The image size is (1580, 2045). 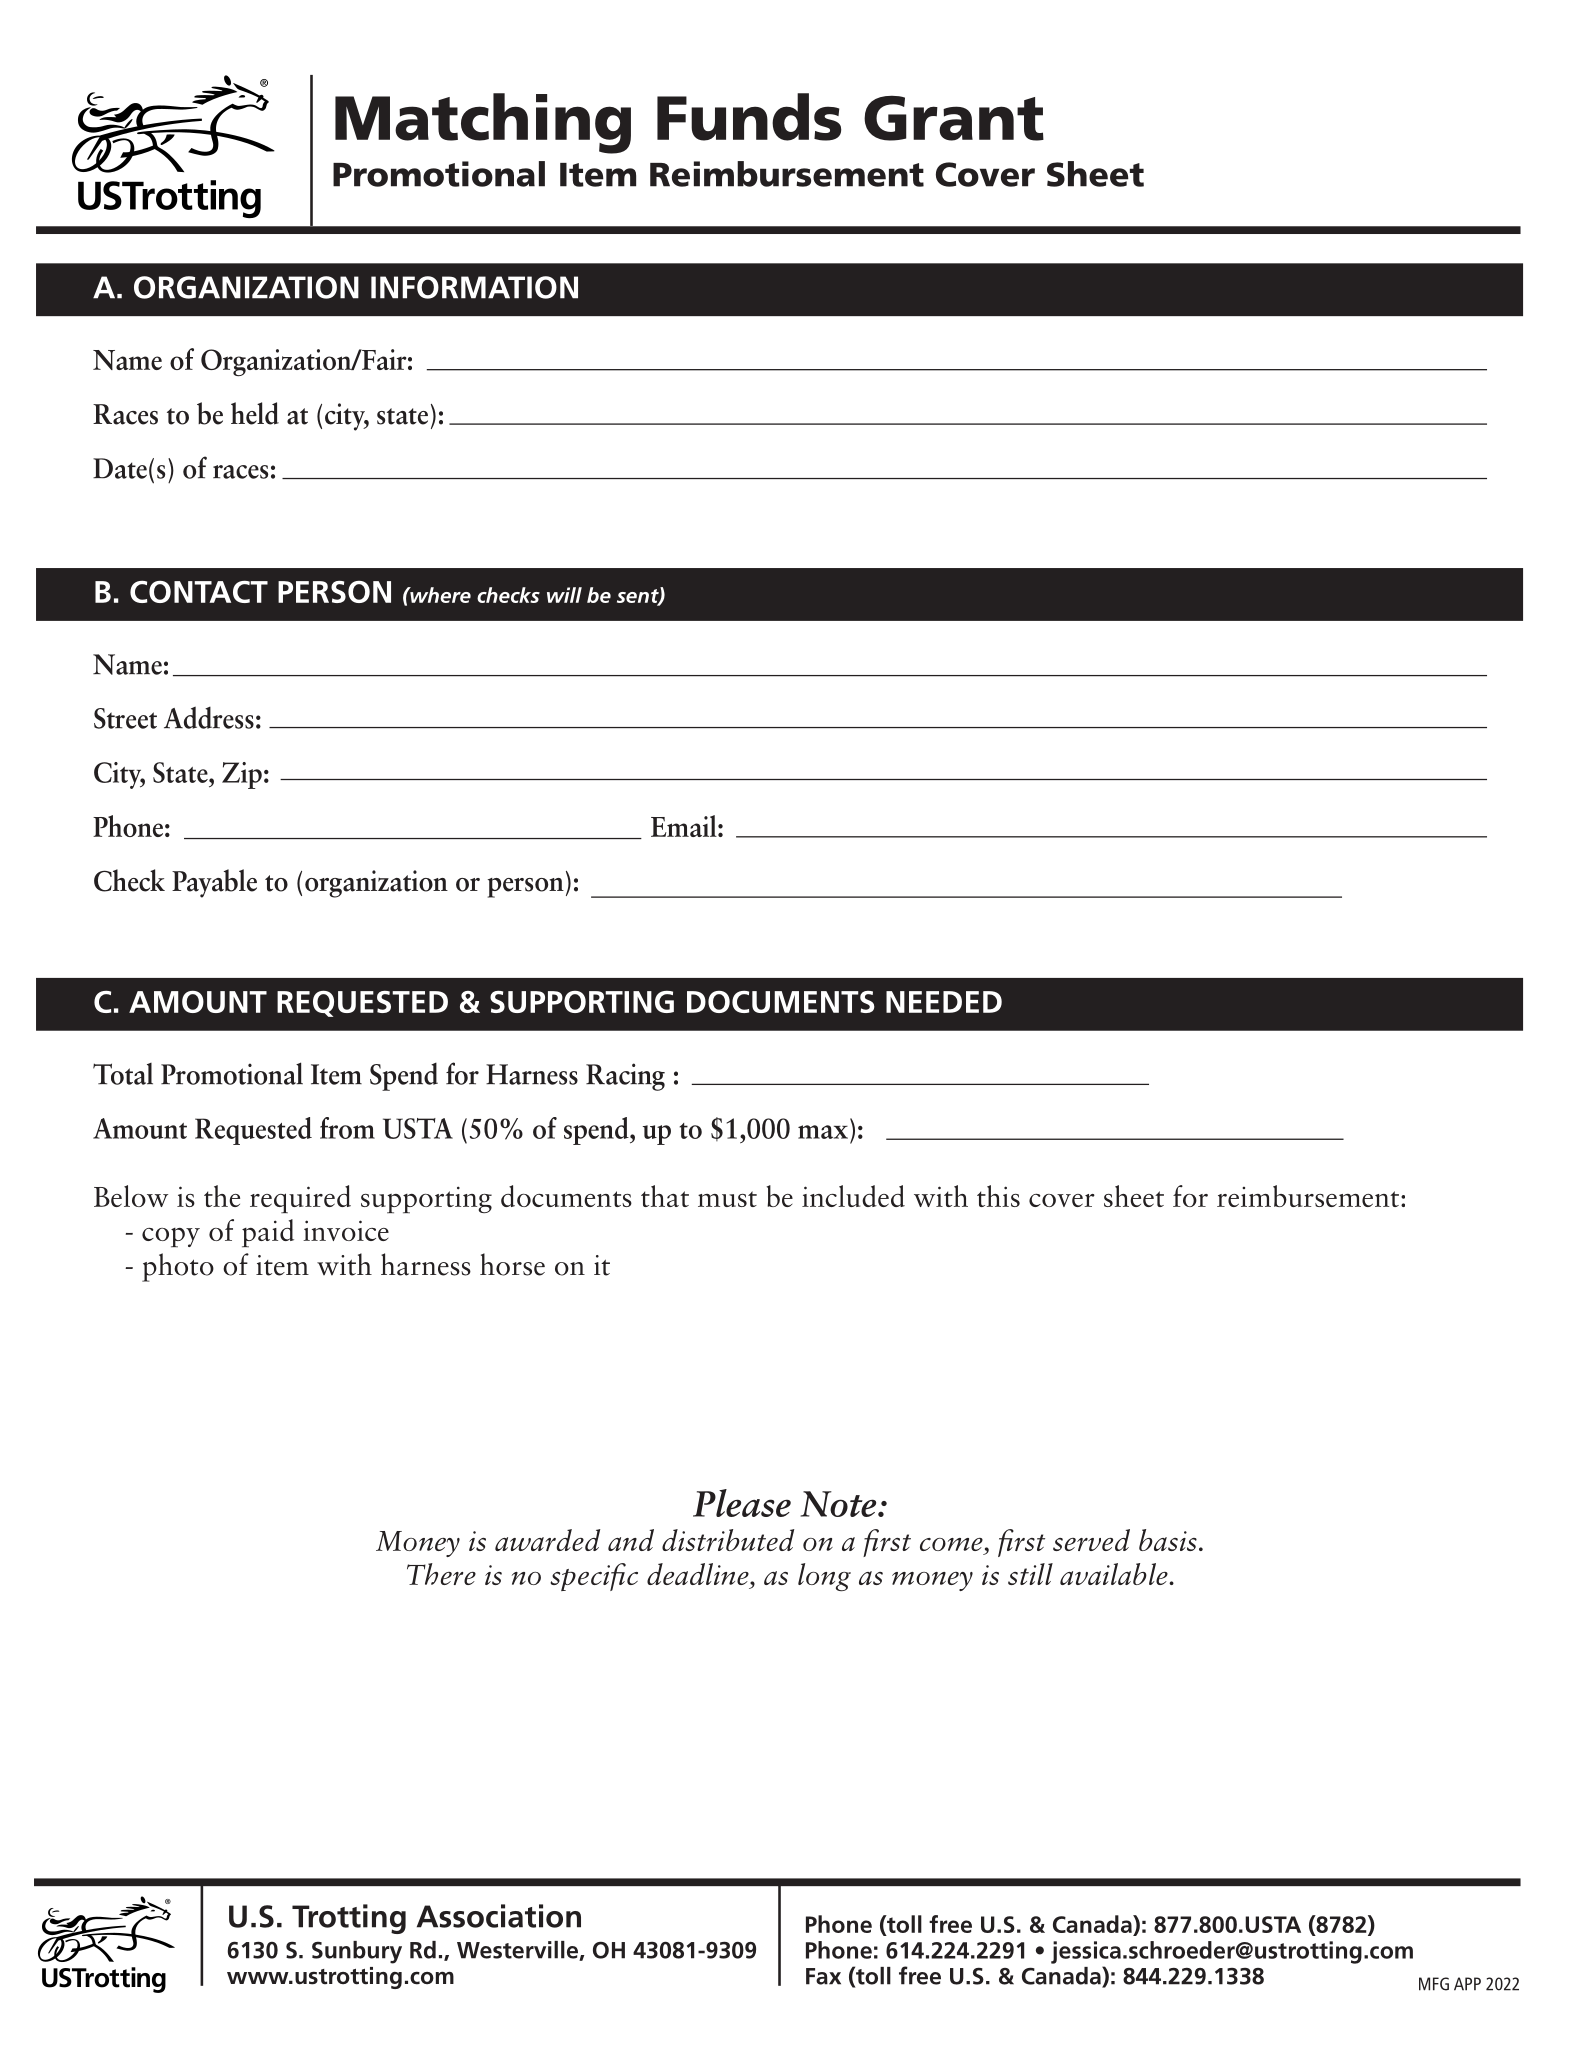 What do you see at coordinates (564, 595) in the screenshot?
I see `will` at bounding box center [564, 595].
